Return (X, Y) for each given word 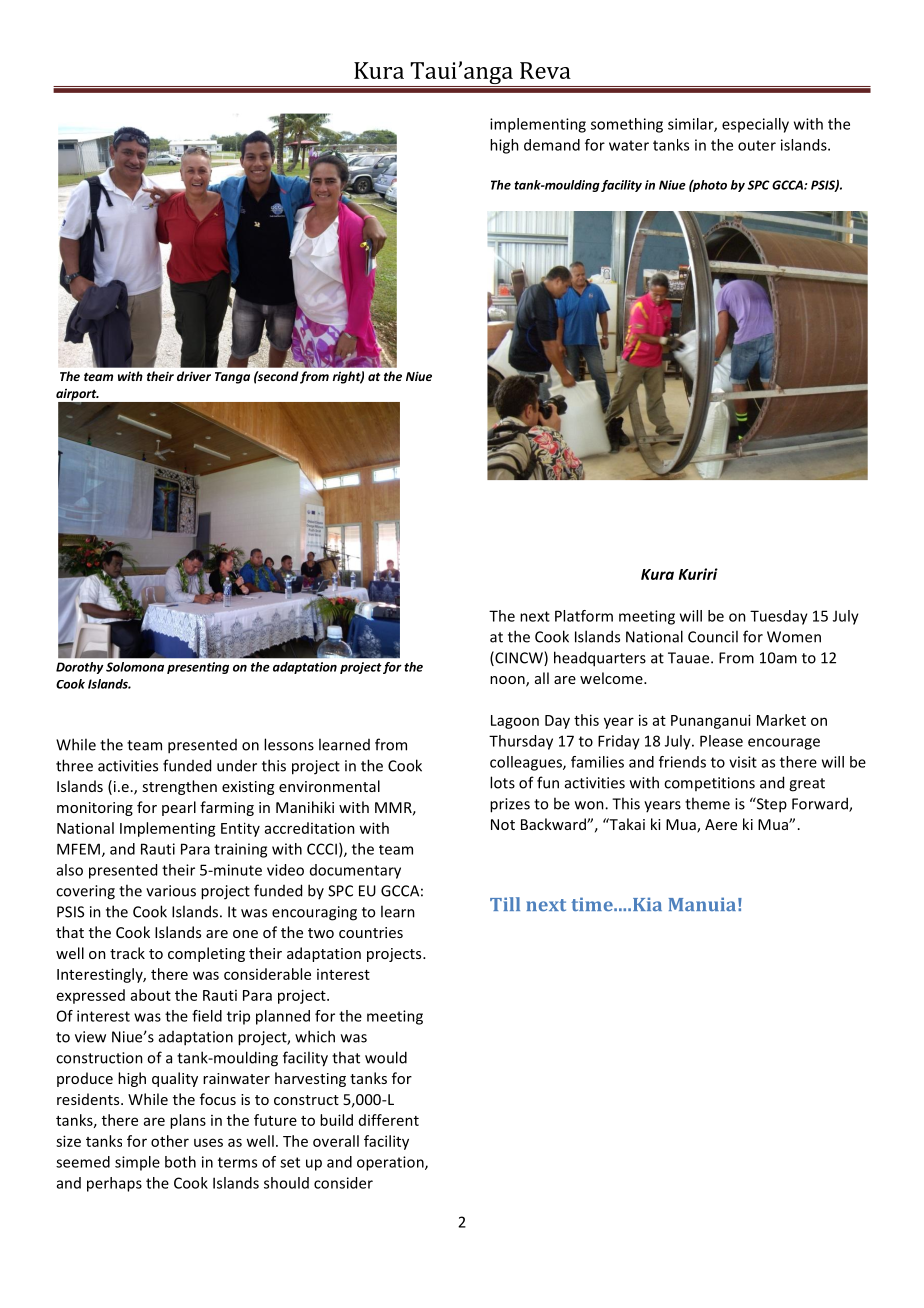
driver (194, 376)
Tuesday (779, 617)
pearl (179, 808)
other (170, 1141)
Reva (545, 70)
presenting (198, 668)
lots (502, 782)
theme (707, 803)
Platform (584, 616)
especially (755, 125)
